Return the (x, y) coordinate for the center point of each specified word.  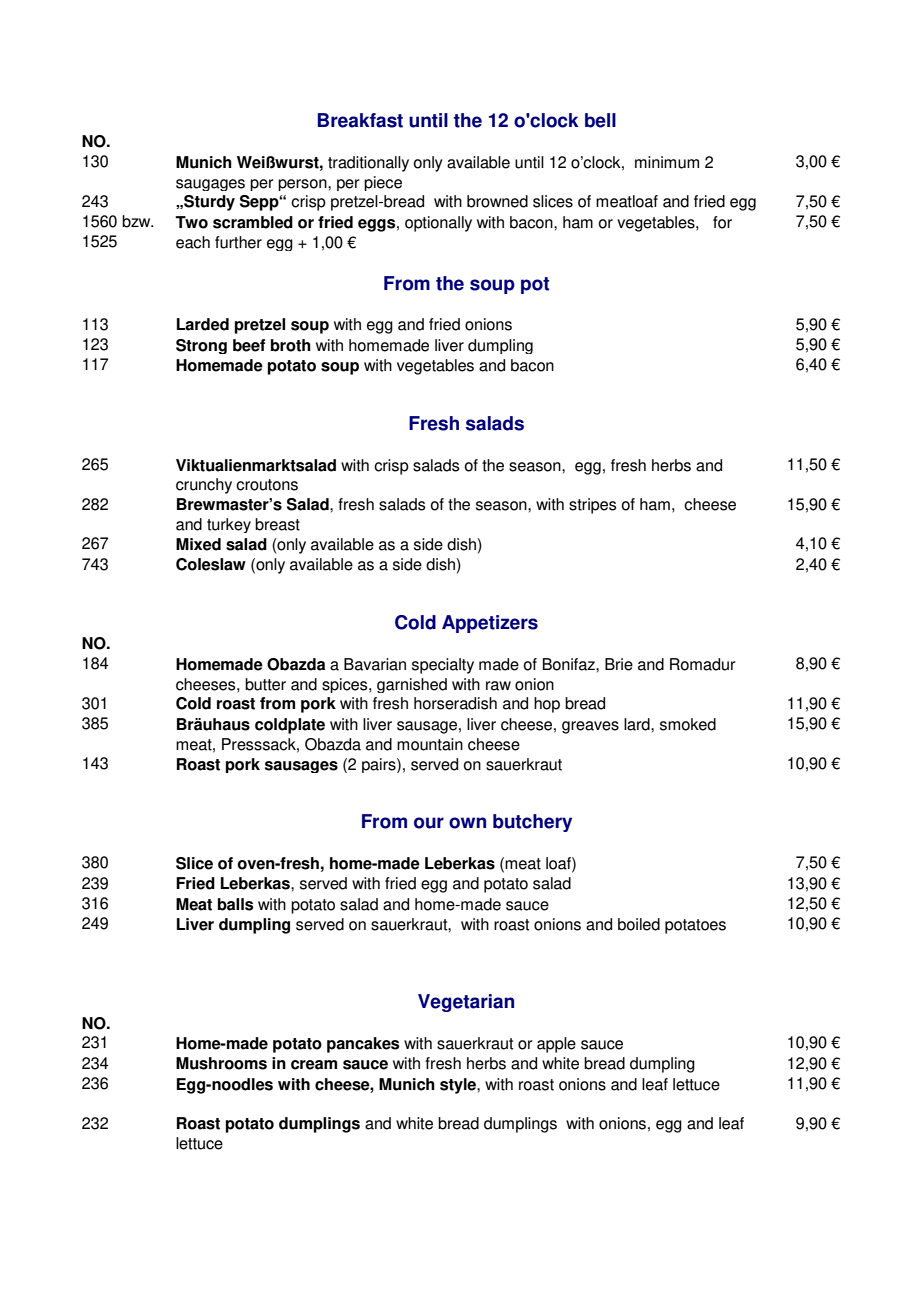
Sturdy (208, 203)
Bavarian (375, 664)
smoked (688, 724)
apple (556, 1045)
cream (314, 1065)
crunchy (204, 486)
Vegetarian (466, 1003)
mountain (430, 744)
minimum (667, 162)
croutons (267, 485)
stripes (592, 506)
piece (383, 183)
